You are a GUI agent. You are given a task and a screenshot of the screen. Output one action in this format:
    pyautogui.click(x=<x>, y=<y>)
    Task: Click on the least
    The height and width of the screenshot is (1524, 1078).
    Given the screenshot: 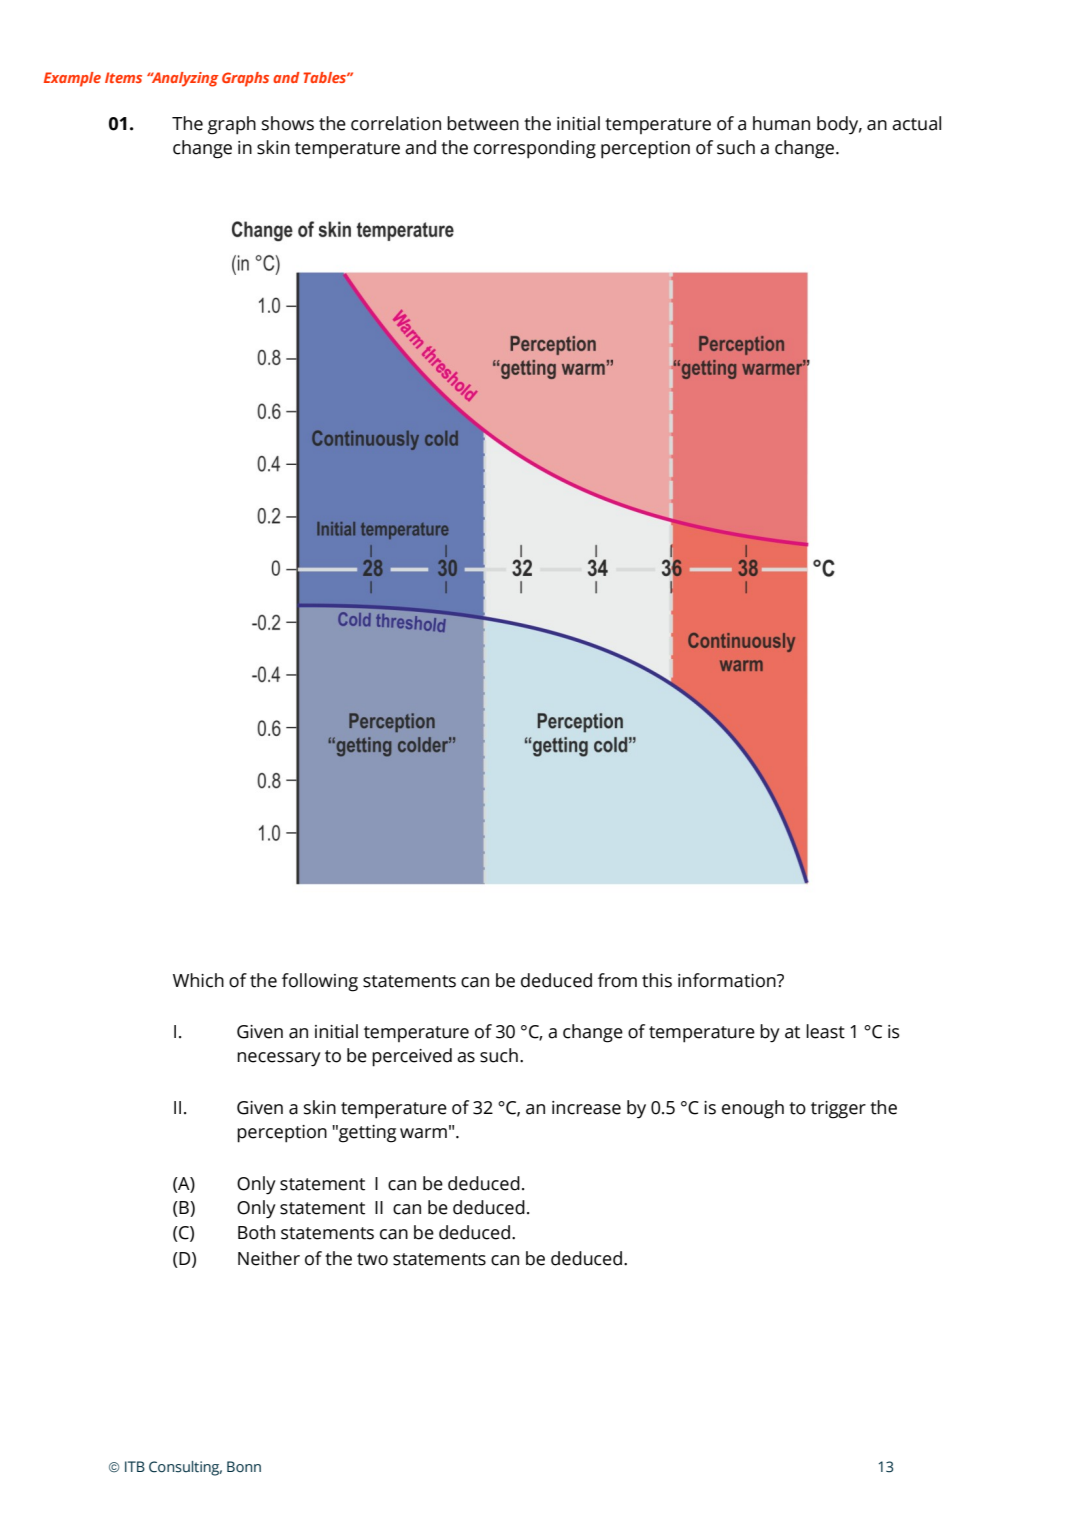 What is the action you would take?
    pyautogui.click(x=825, y=1031)
